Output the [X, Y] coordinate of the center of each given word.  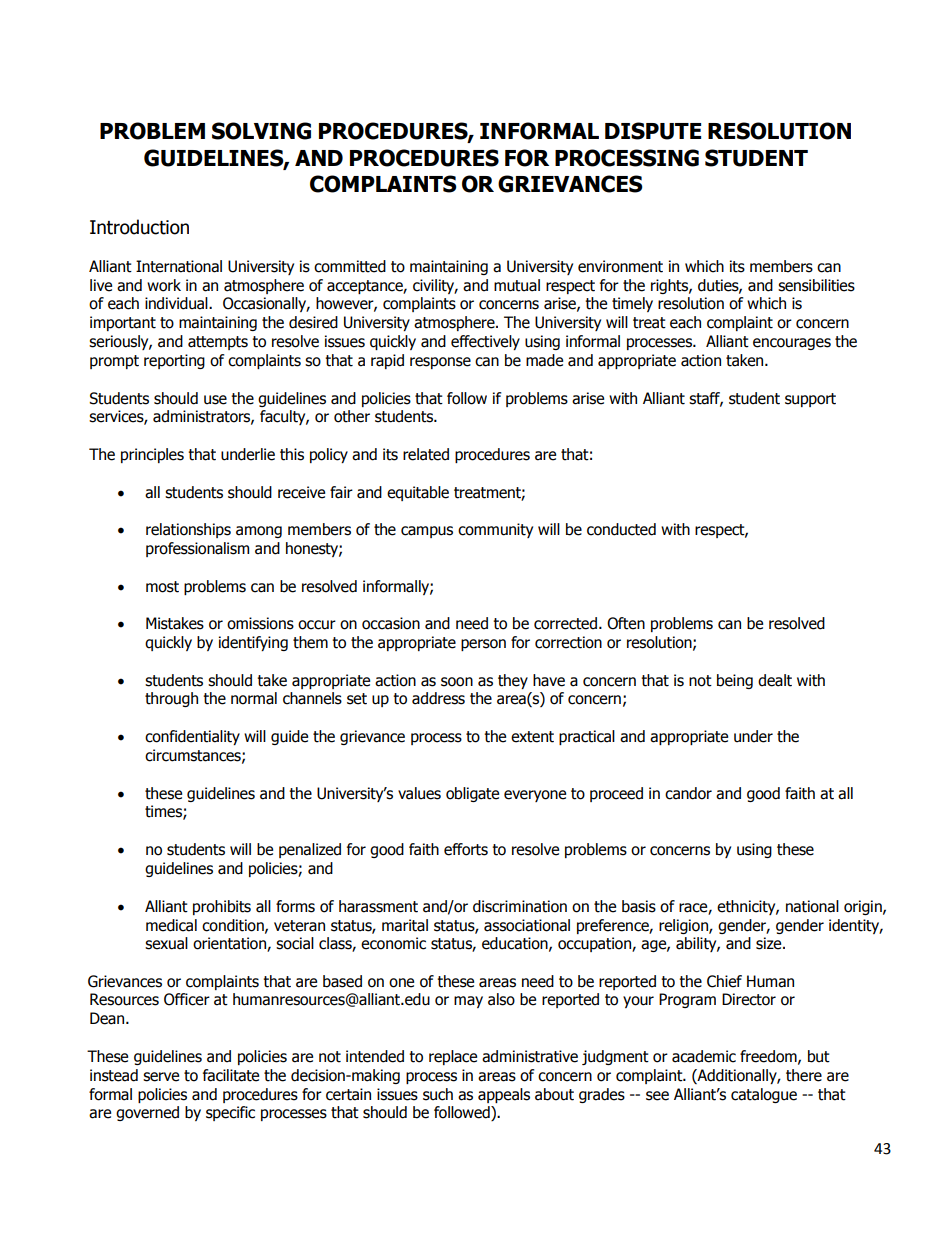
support [810, 400]
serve [161, 1077]
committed [350, 266]
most [162, 587]
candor [688, 793]
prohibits [222, 907]
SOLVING [261, 131]
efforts [466, 849]
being [735, 681]
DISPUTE [653, 131]
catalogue [764, 1095]
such [438, 1094]
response [440, 363]
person [483, 645]
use [215, 400]
